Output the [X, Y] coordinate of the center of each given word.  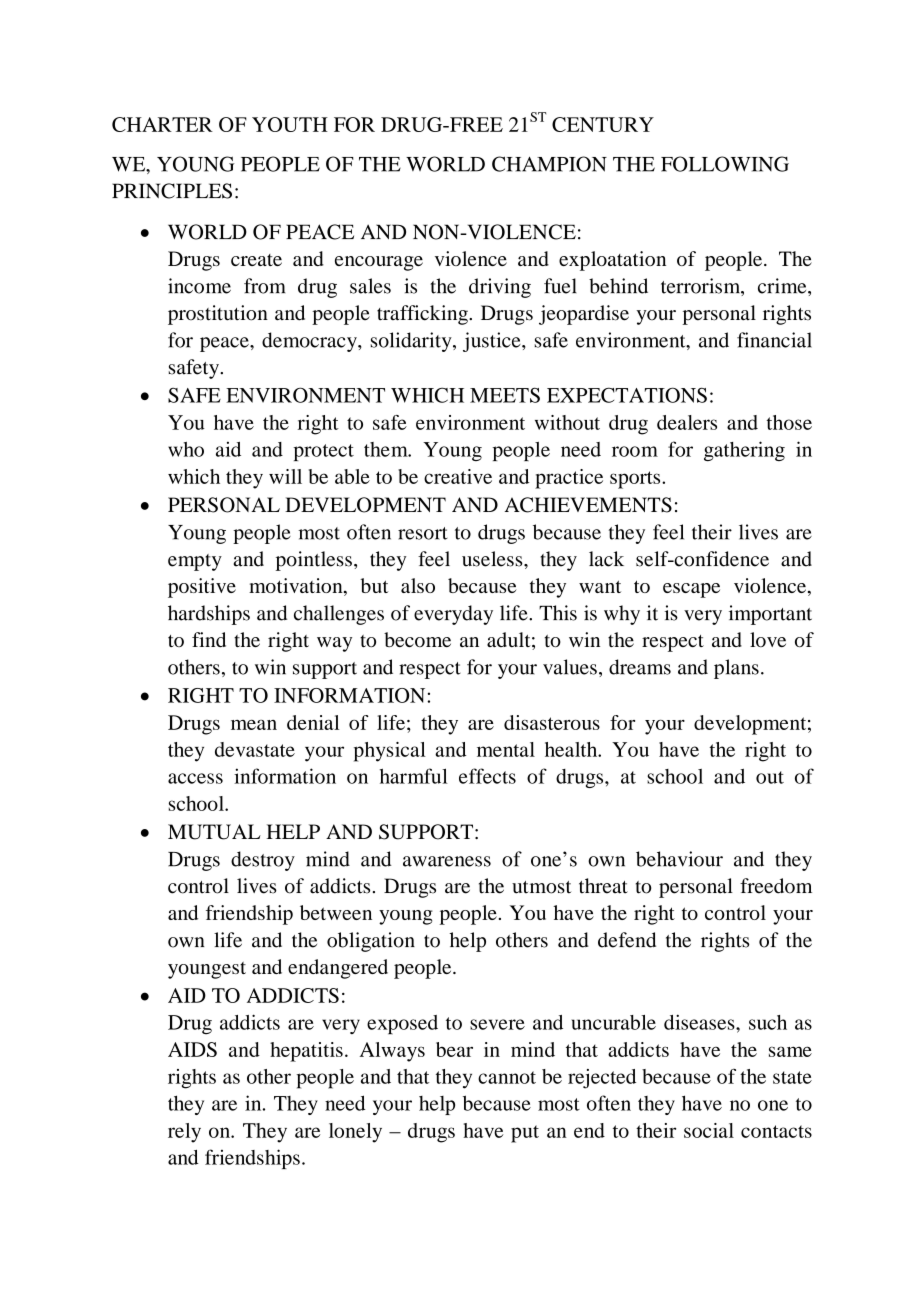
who [186, 449]
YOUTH [290, 124]
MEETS [505, 395]
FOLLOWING [725, 164]
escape [691, 590]
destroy [263, 861]
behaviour [679, 859]
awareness [447, 861]
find [209, 639]
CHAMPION [549, 164]
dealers [687, 422]
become [417, 639]
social [709, 1130]
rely [184, 1133]
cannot [507, 1077]
